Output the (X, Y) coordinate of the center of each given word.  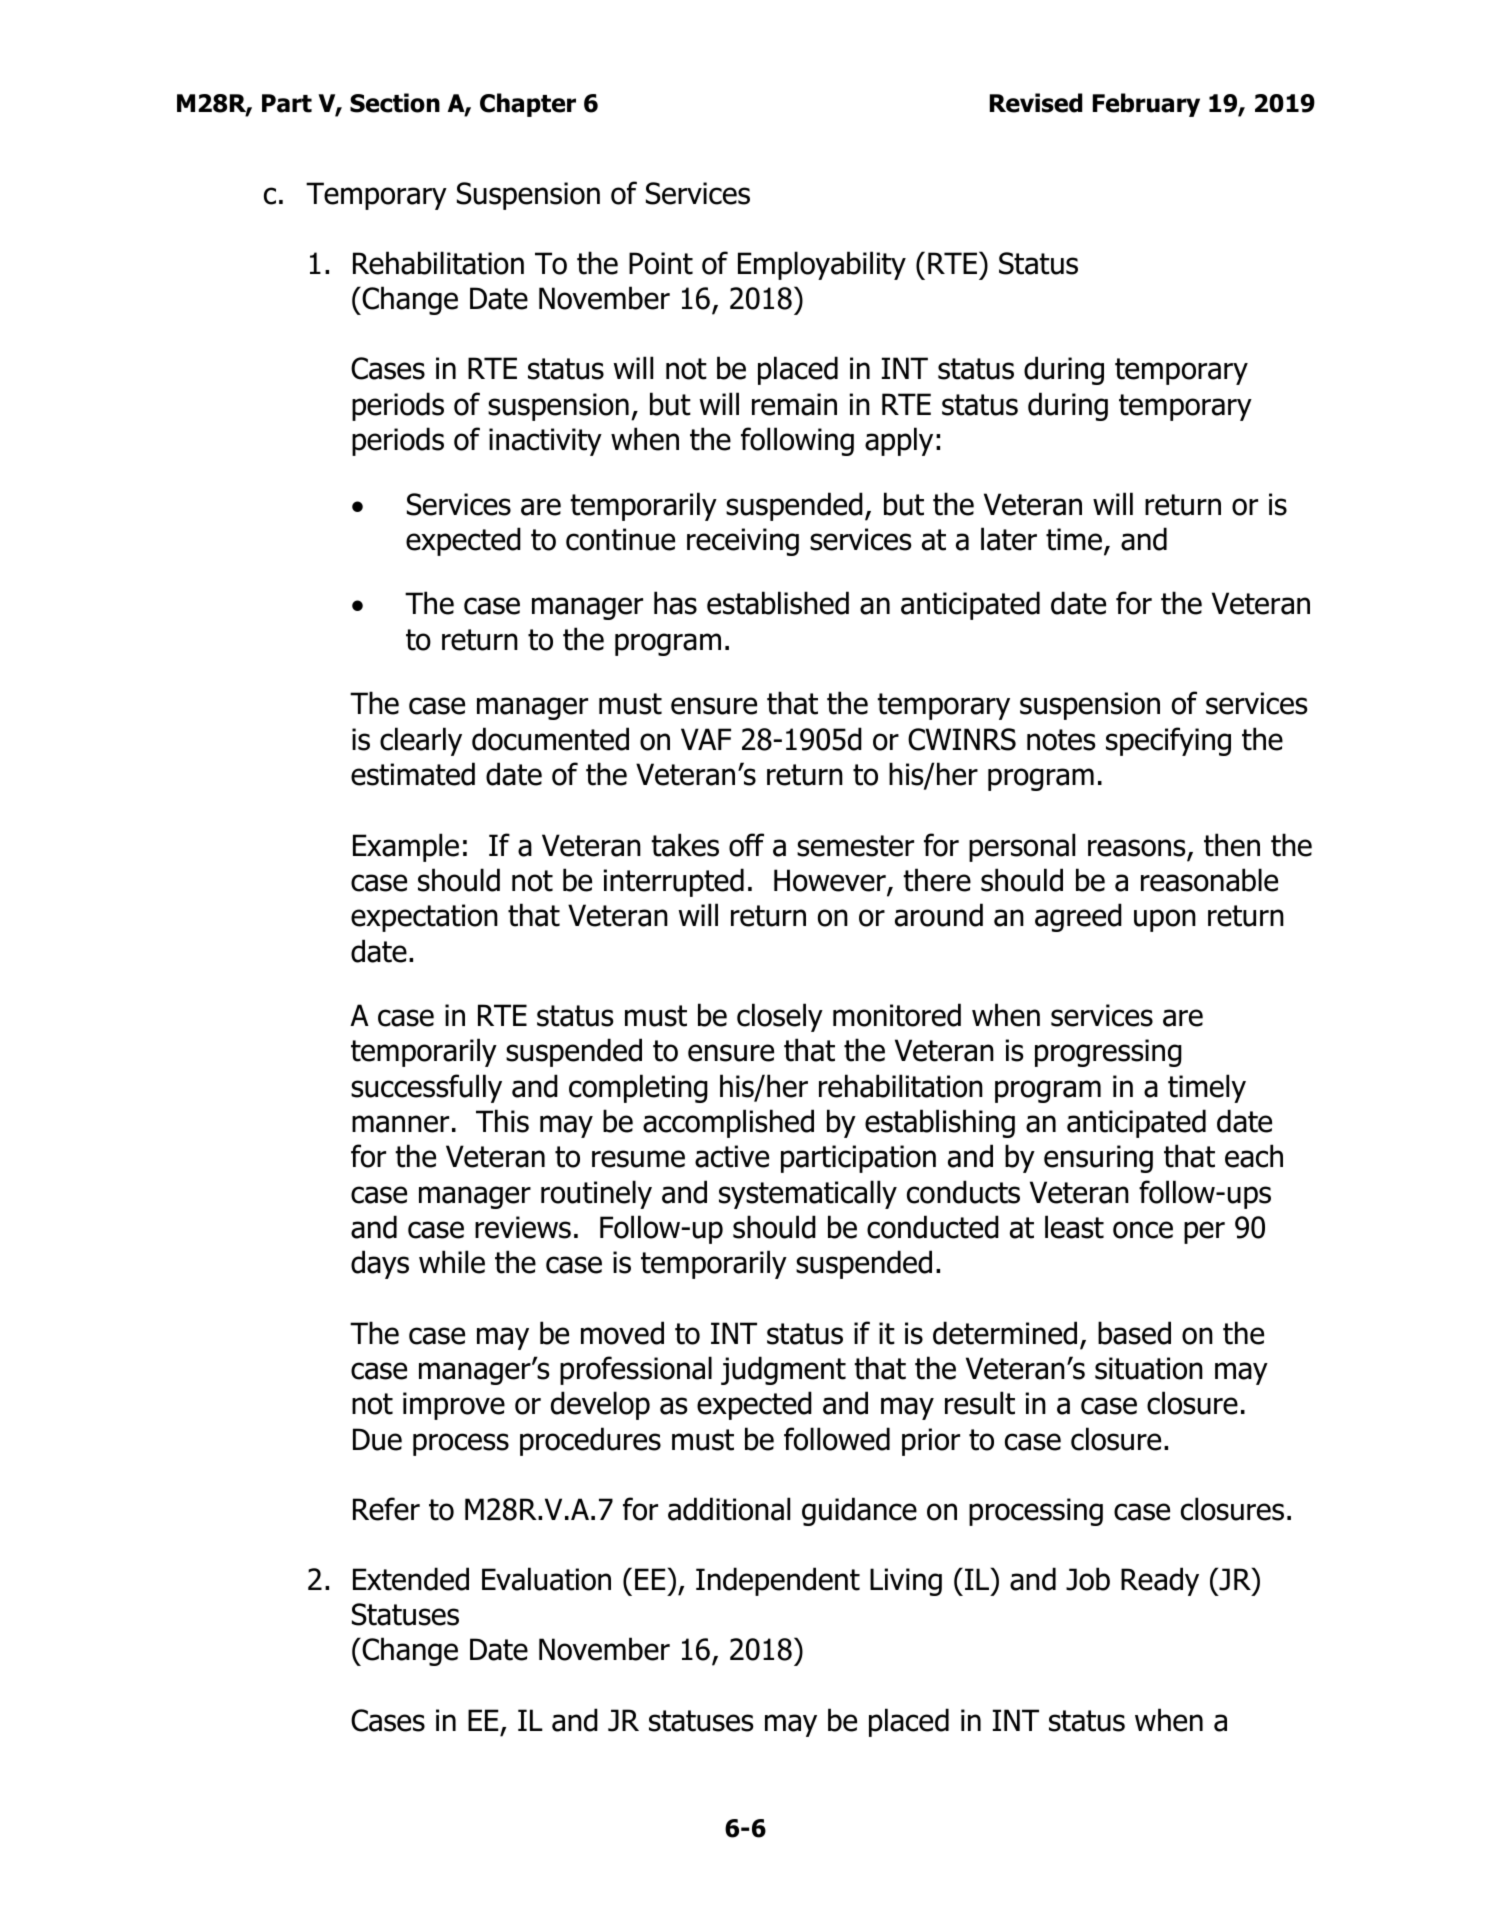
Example (406, 847)
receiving (743, 542)
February (1146, 105)
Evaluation (546, 1579)
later (1009, 539)
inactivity (545, 442)
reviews (523, 1227)
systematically (808, 1194)
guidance (859, 1511)
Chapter (528, 105)
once (1143, 1230)
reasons (1137, 848)
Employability (822, 265)
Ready (1160, 1581)
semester (855, 846)
